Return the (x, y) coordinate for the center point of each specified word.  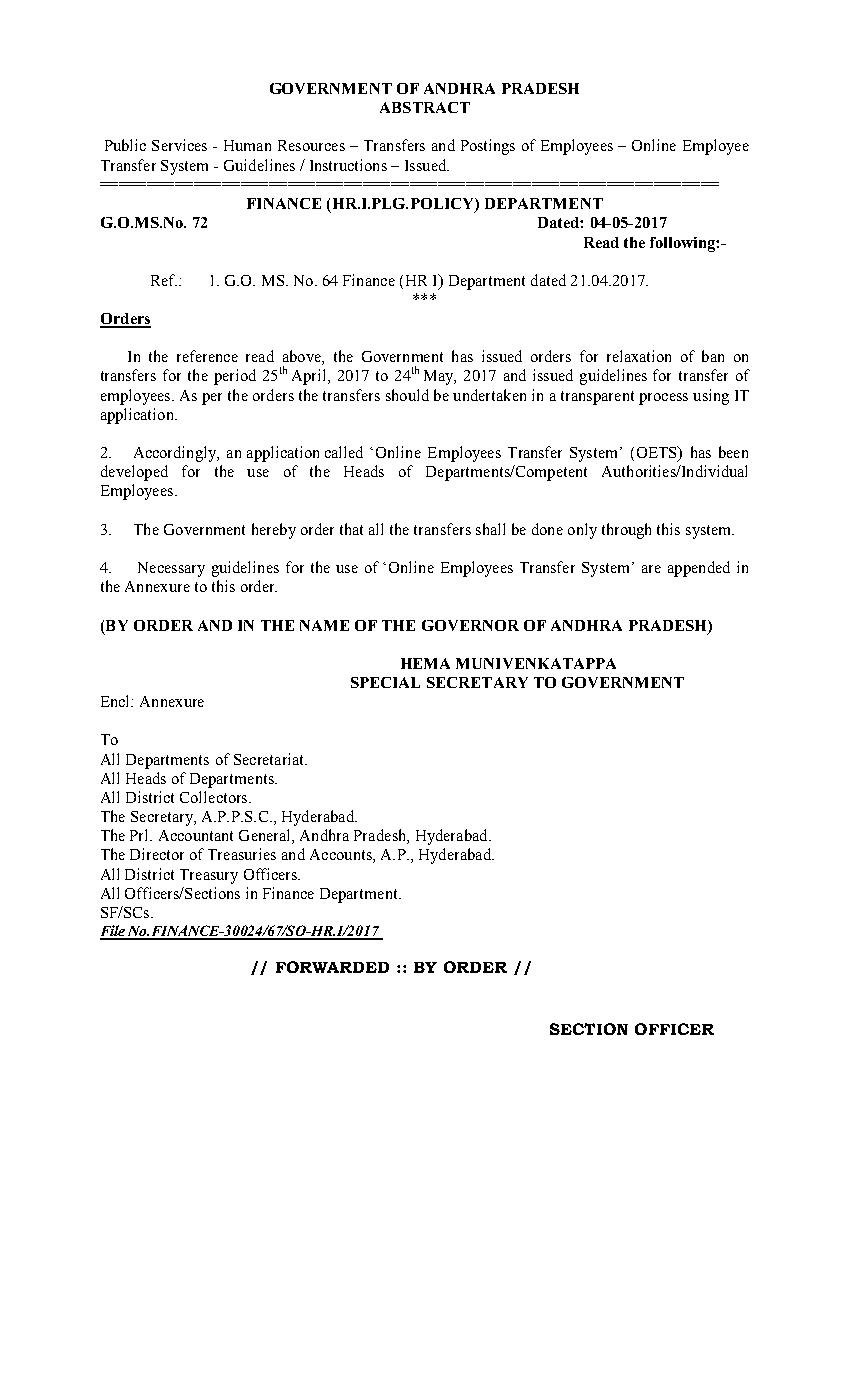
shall (490, 529)
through (626, 531)
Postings (488, 147)
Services (179, 145)
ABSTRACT (425, 107)
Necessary (171, 569)
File (114, 932)
